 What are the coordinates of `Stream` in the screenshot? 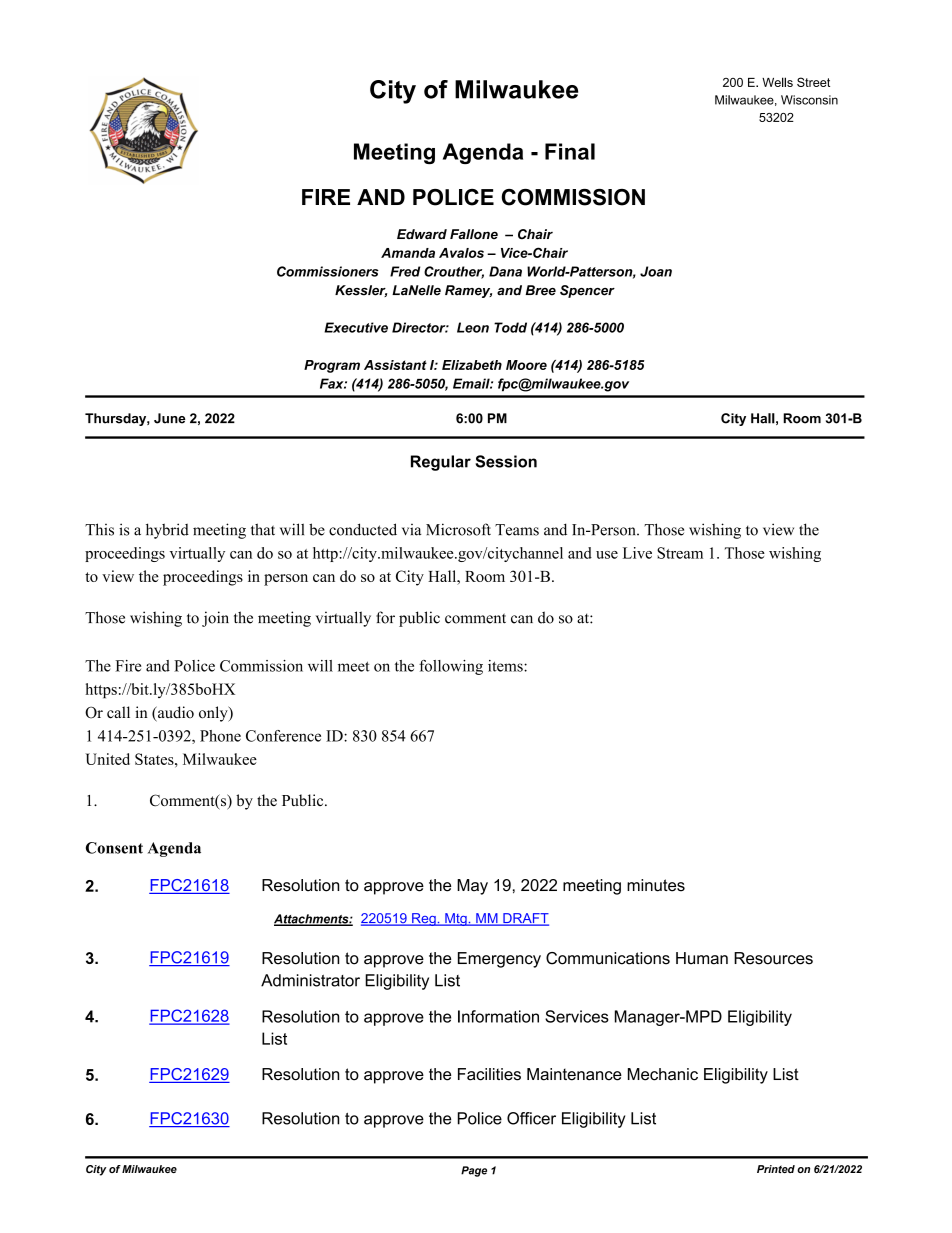 It's located at (680, 553).
